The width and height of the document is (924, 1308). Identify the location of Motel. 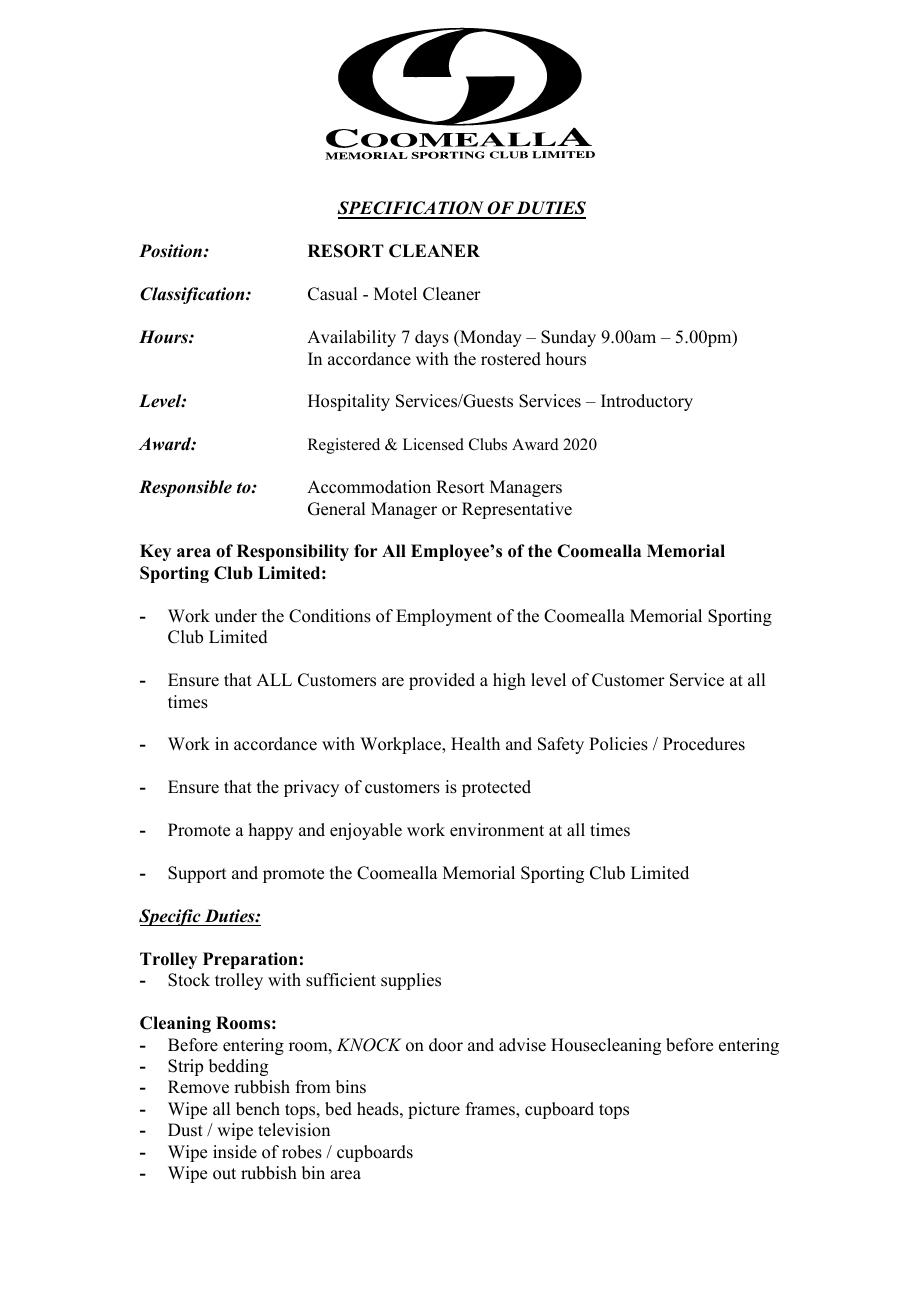
(395, 294).
